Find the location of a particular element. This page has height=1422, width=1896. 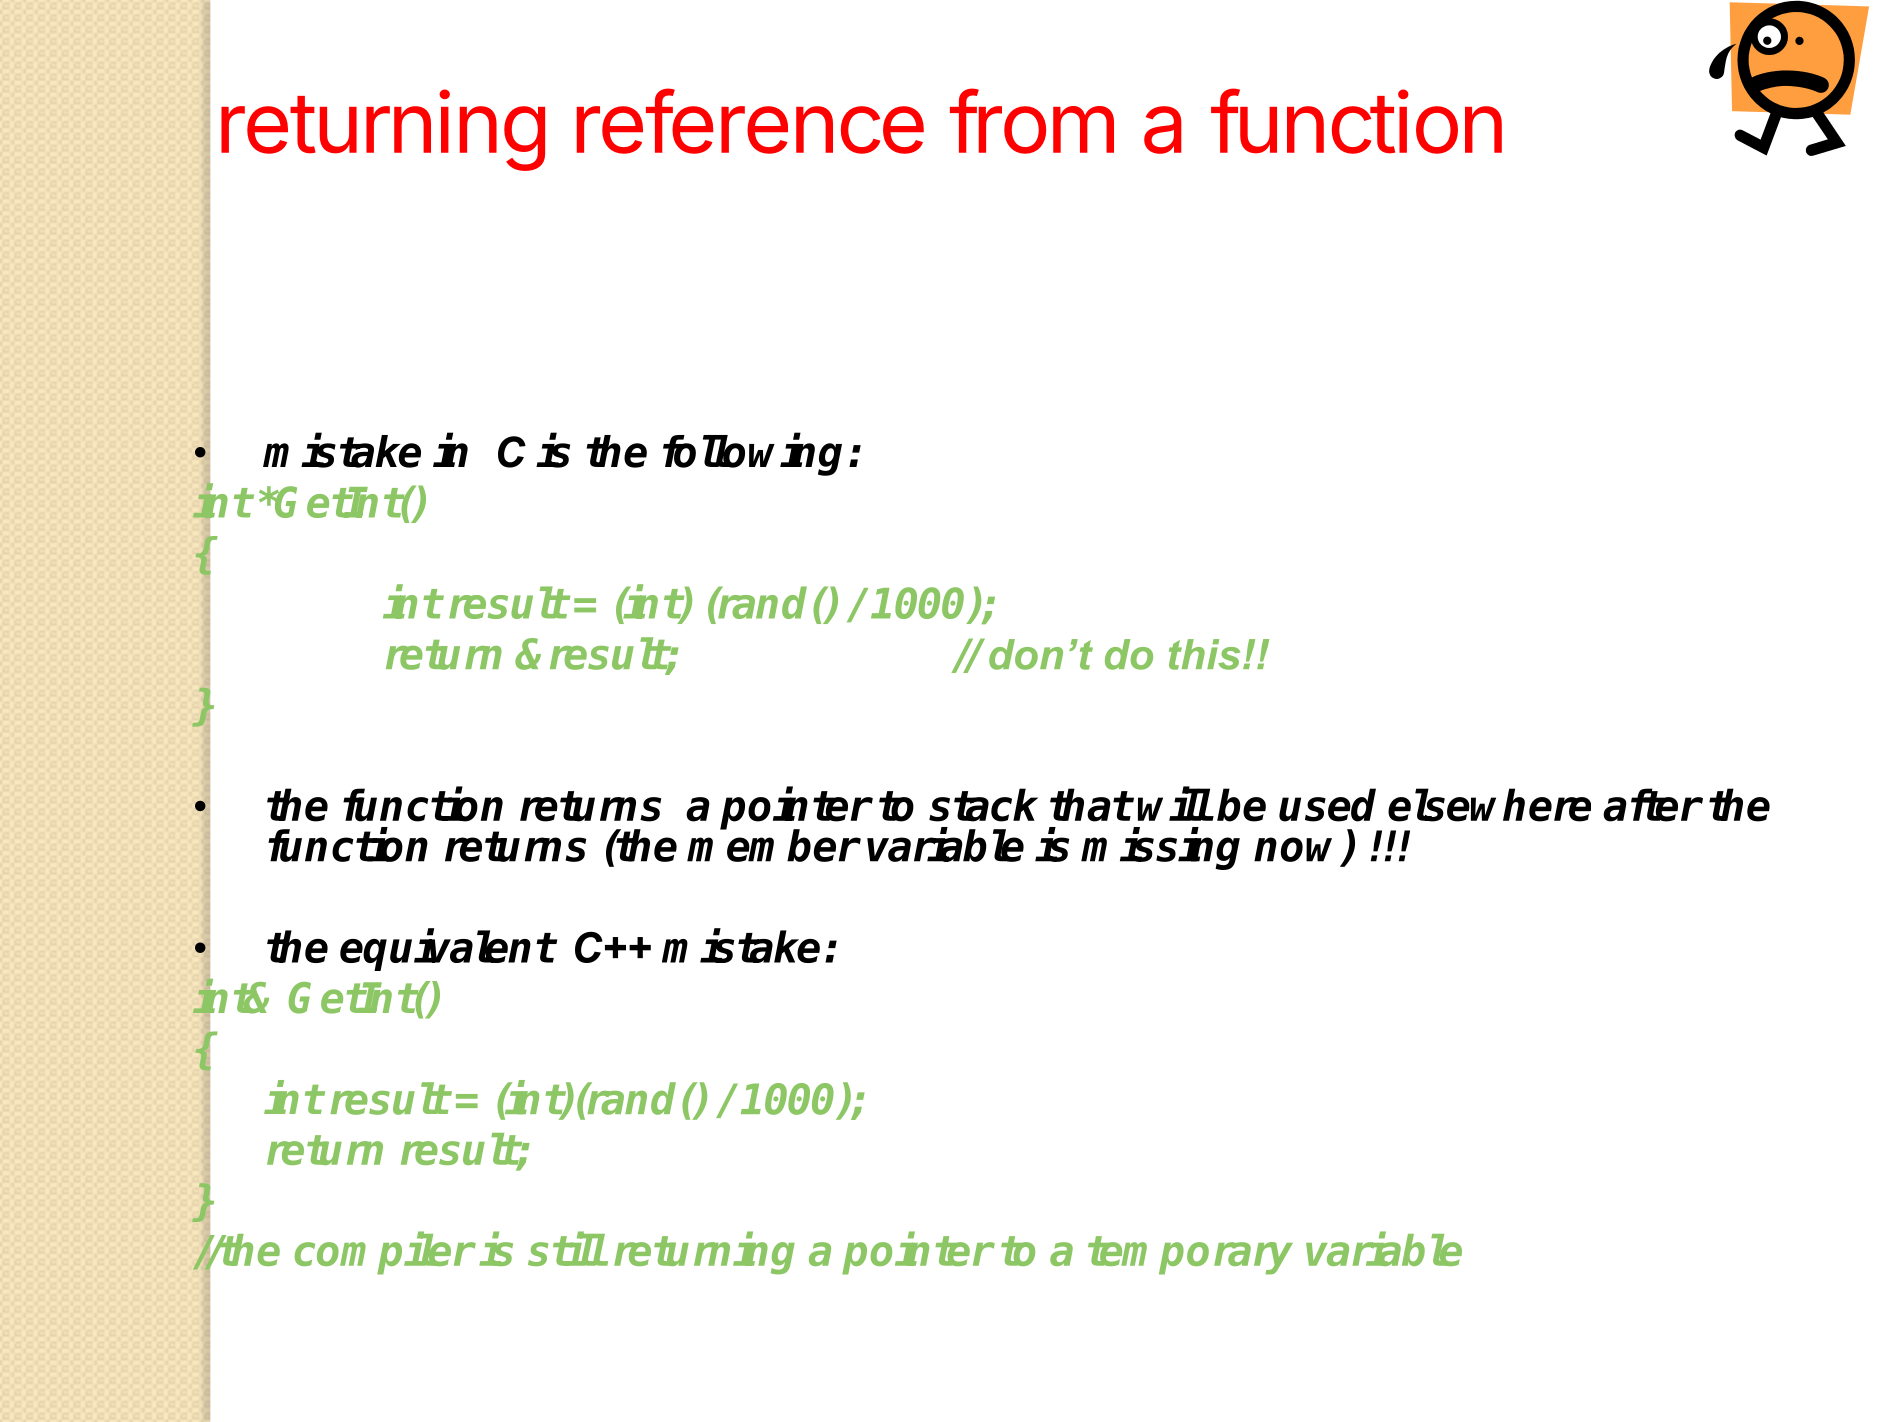

used is located at coordinates (1327, 805).
